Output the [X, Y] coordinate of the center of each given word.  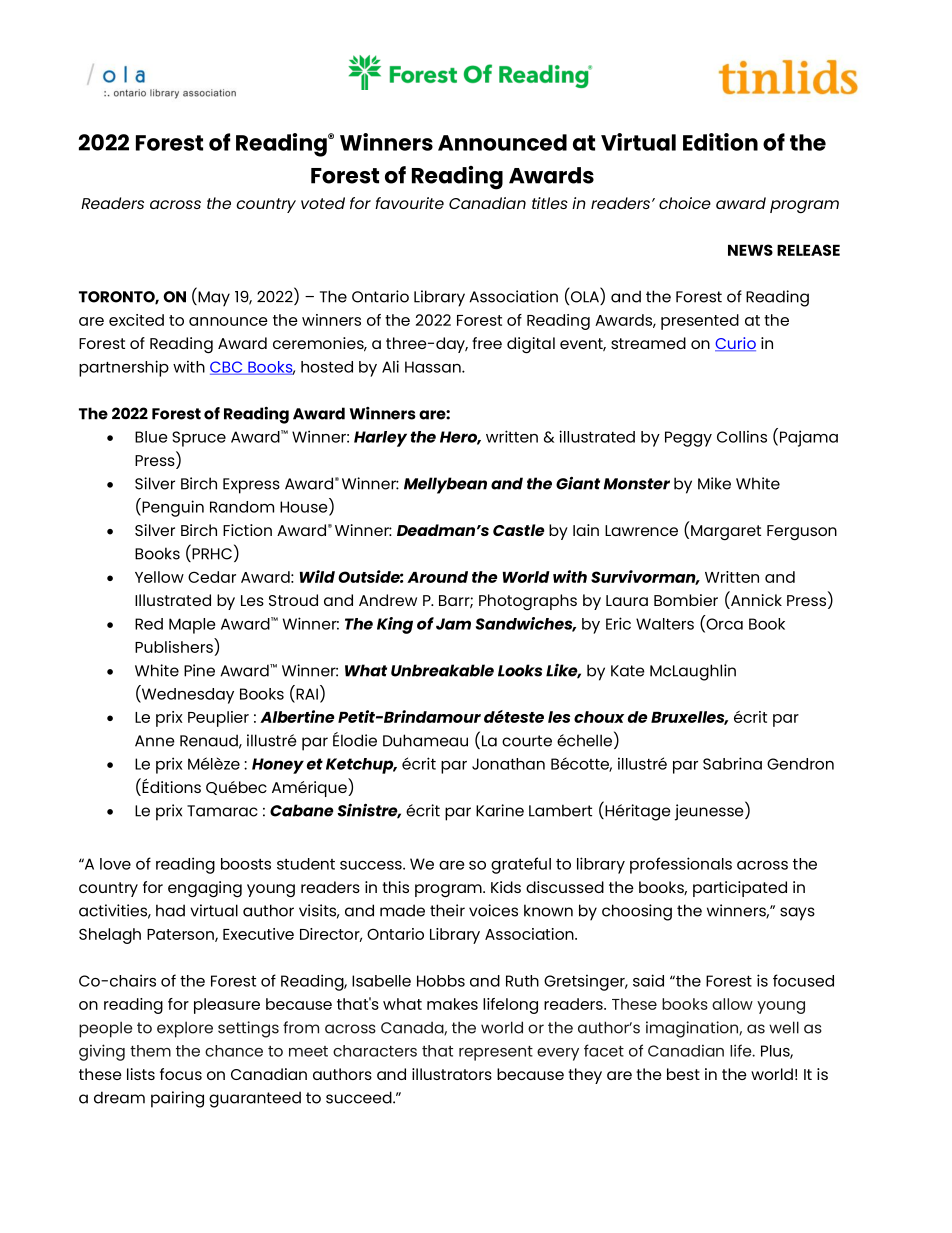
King [395, 625]
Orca [723, 624]
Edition [720, 142]
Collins [742, 436]
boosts [246, 864]
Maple [192, 626]
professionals [681, 865]
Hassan [434, 367]
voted [323, 203]
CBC [227, 368]
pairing [177, 1099]
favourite [409, 203]
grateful [521, 865]
